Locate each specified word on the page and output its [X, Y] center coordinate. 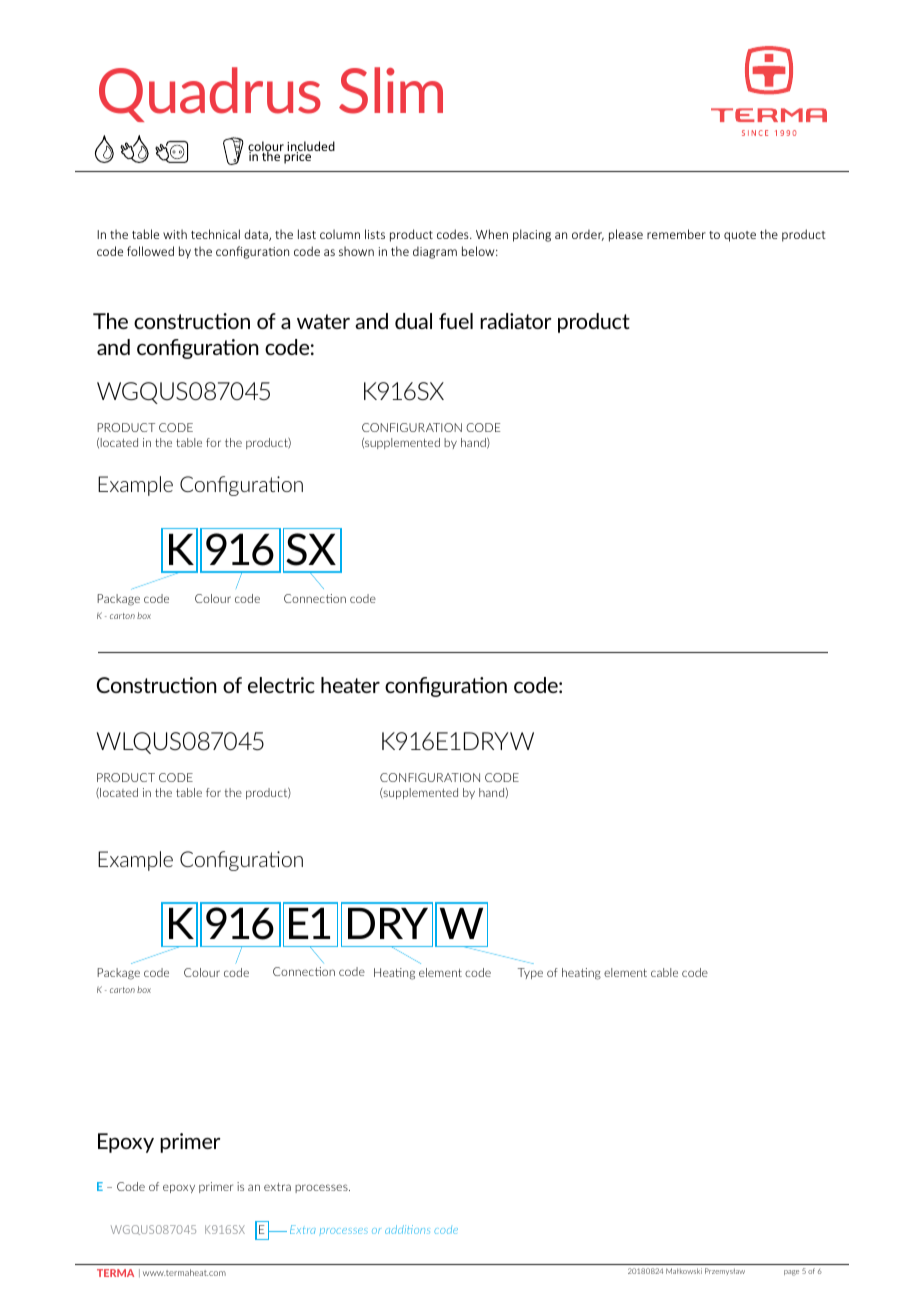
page [791, 1273]
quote [740, 236]
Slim [391, 90]
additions [407, 1229]
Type [530, 973]
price [298, 157]
